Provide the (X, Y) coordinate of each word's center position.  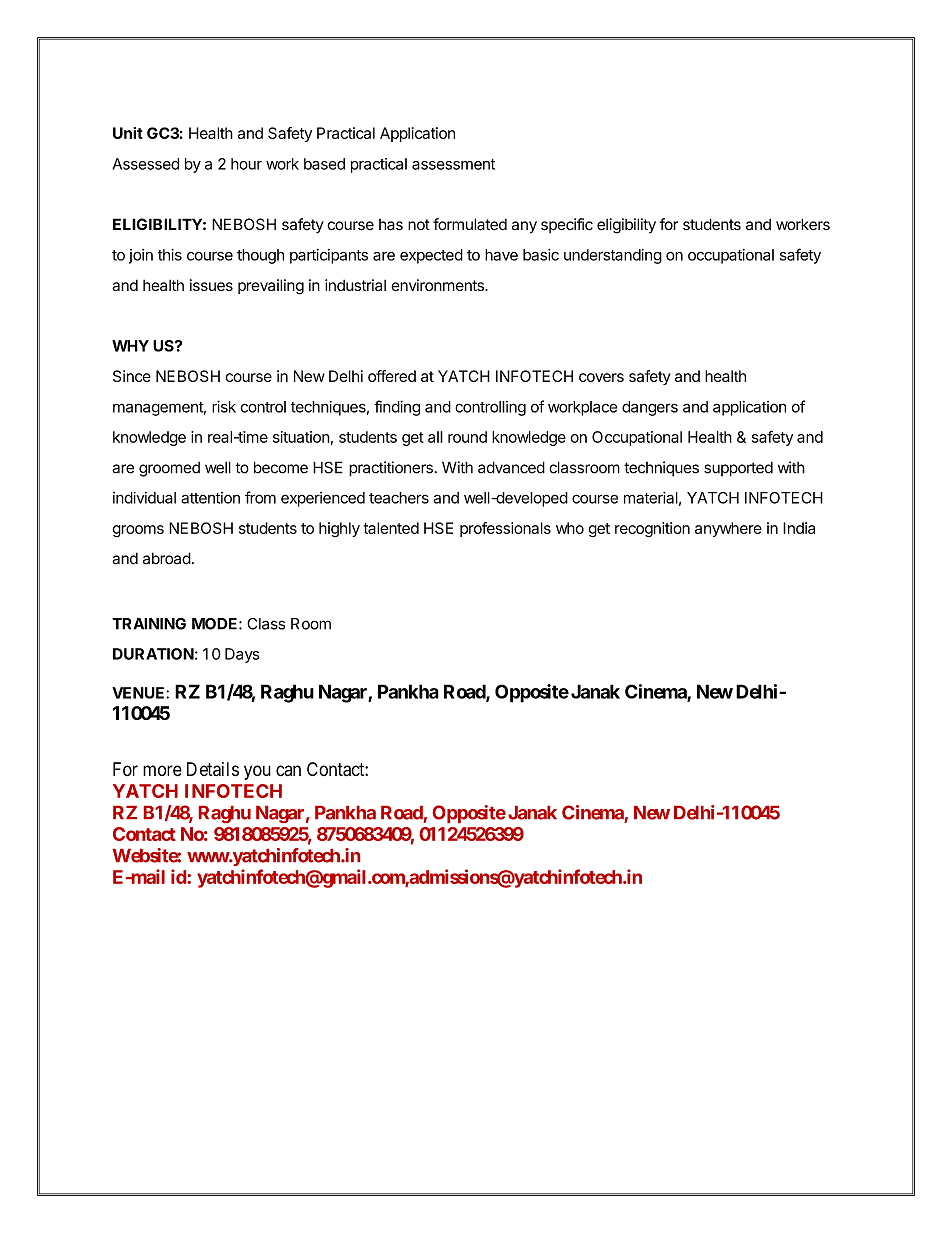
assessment (453, 164)
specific (567, 225)
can (288, 770)
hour (246, 164)
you (257, 772)
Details (213, 769)
